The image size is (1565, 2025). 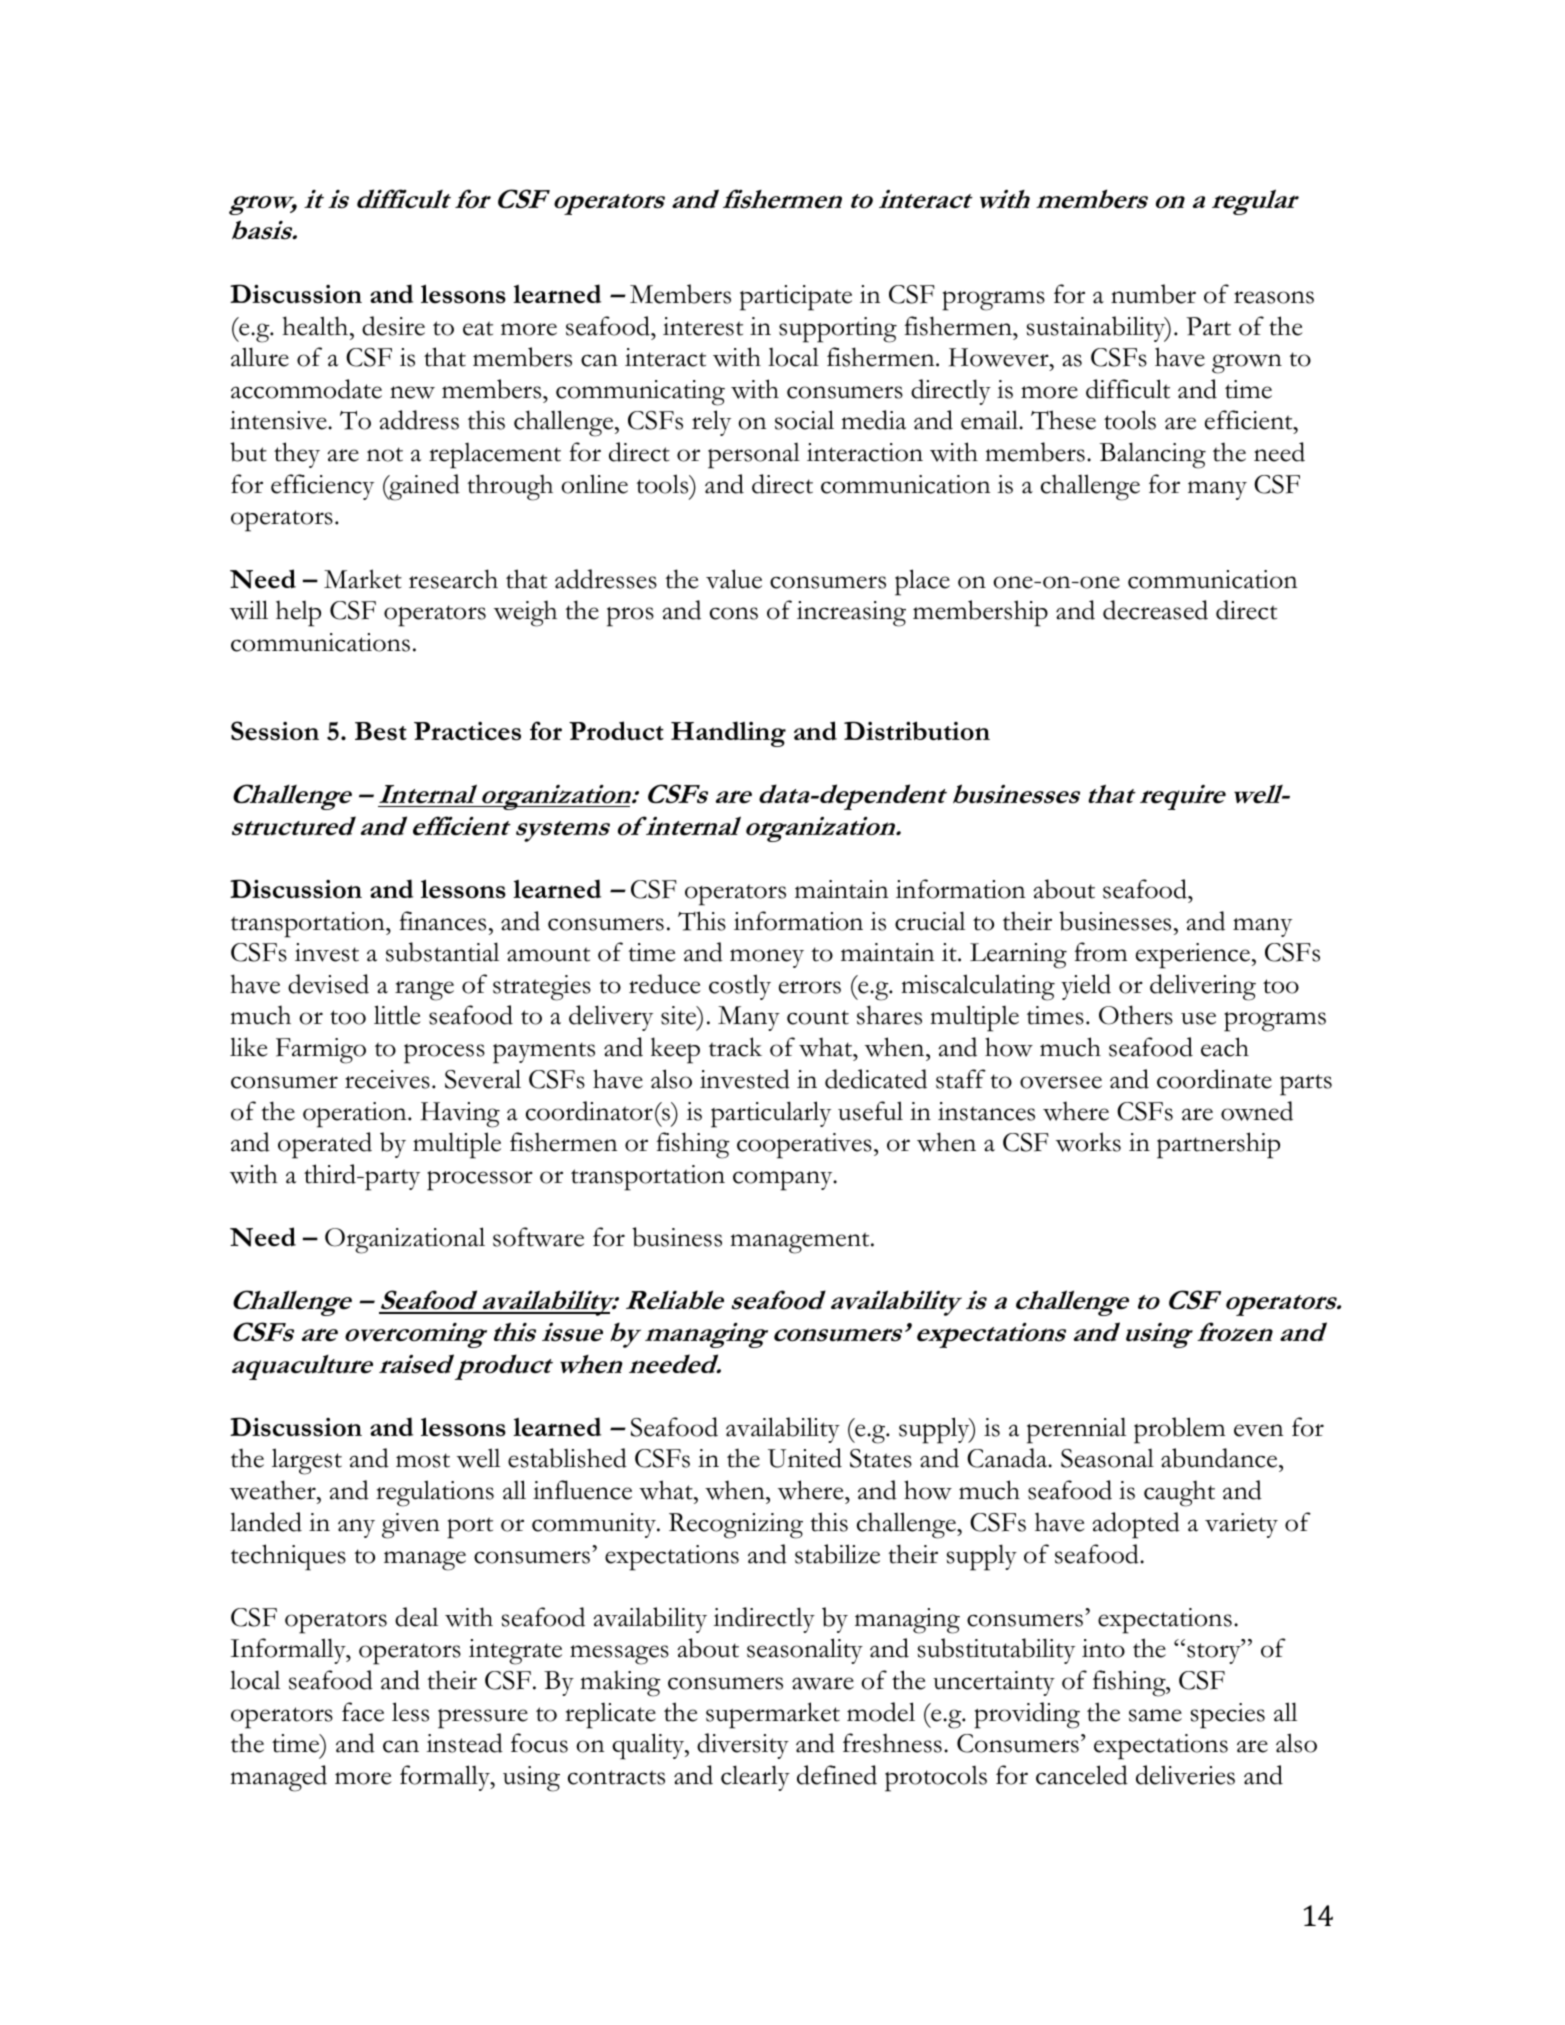 I want to click on management, so click(x=801, y=1243).
